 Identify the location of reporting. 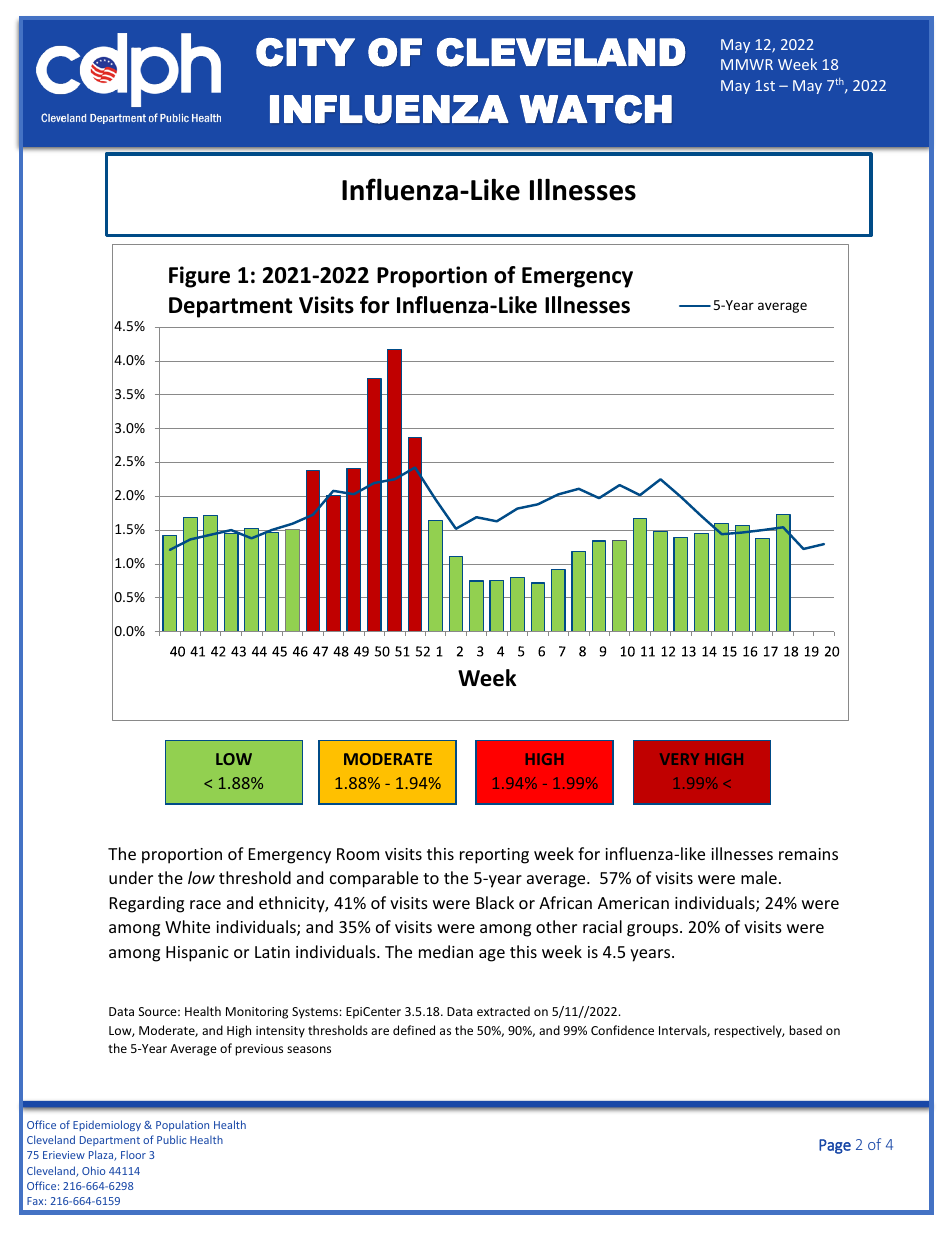
(494, 856).
